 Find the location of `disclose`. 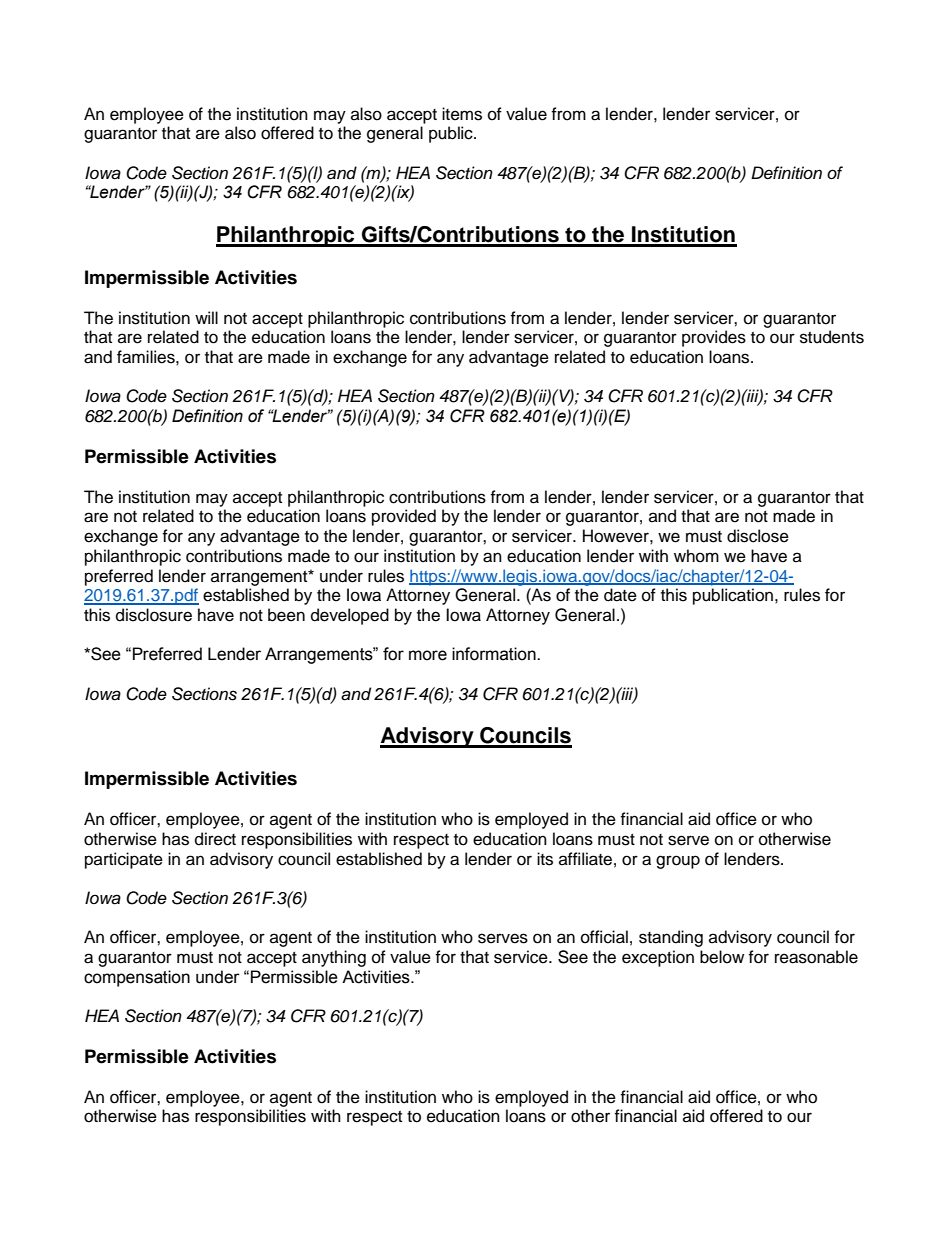

disclose is located at coordinates (758, 536).
